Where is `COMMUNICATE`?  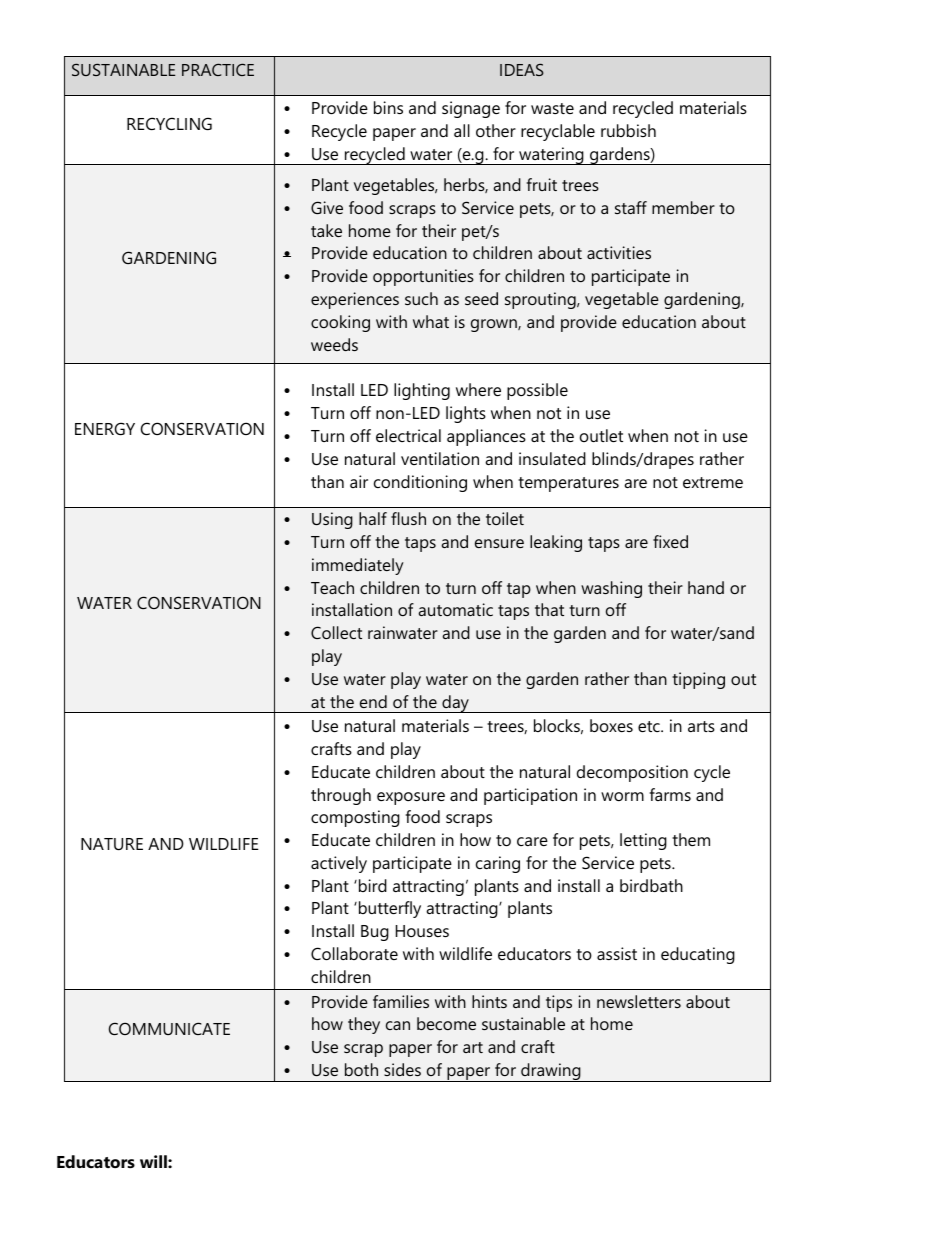 COMMUNICATE is located at coordinates (169, 1028).
